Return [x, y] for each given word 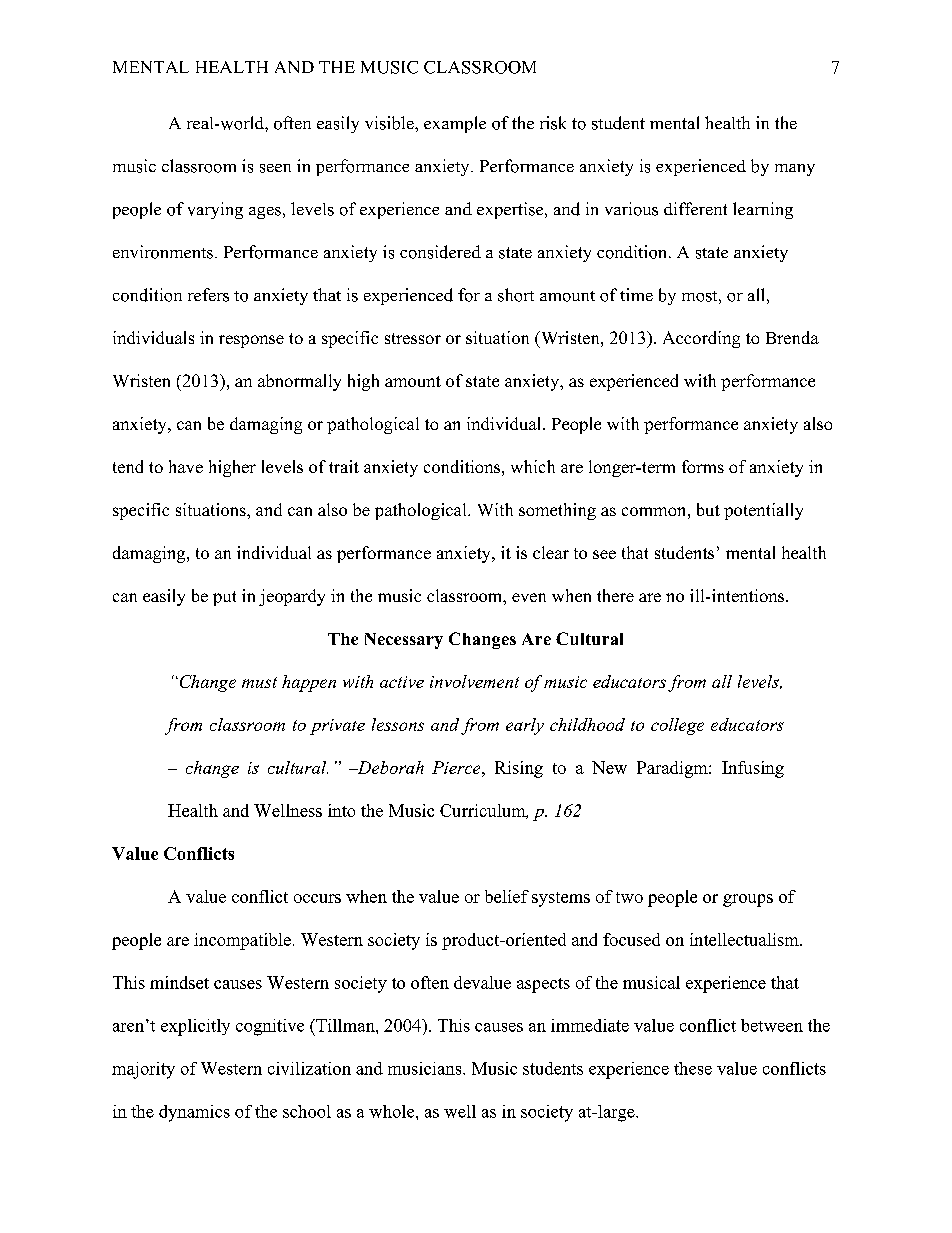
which [533, 466]
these [693, 1068]
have [186, 466]
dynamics [194, 1113]
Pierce [457, 767]
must [259, 682]
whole [393, 1111]
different [695, 208]
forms [703, 466]
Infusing [753, 769]
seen [275, 168]
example [455, 124]
